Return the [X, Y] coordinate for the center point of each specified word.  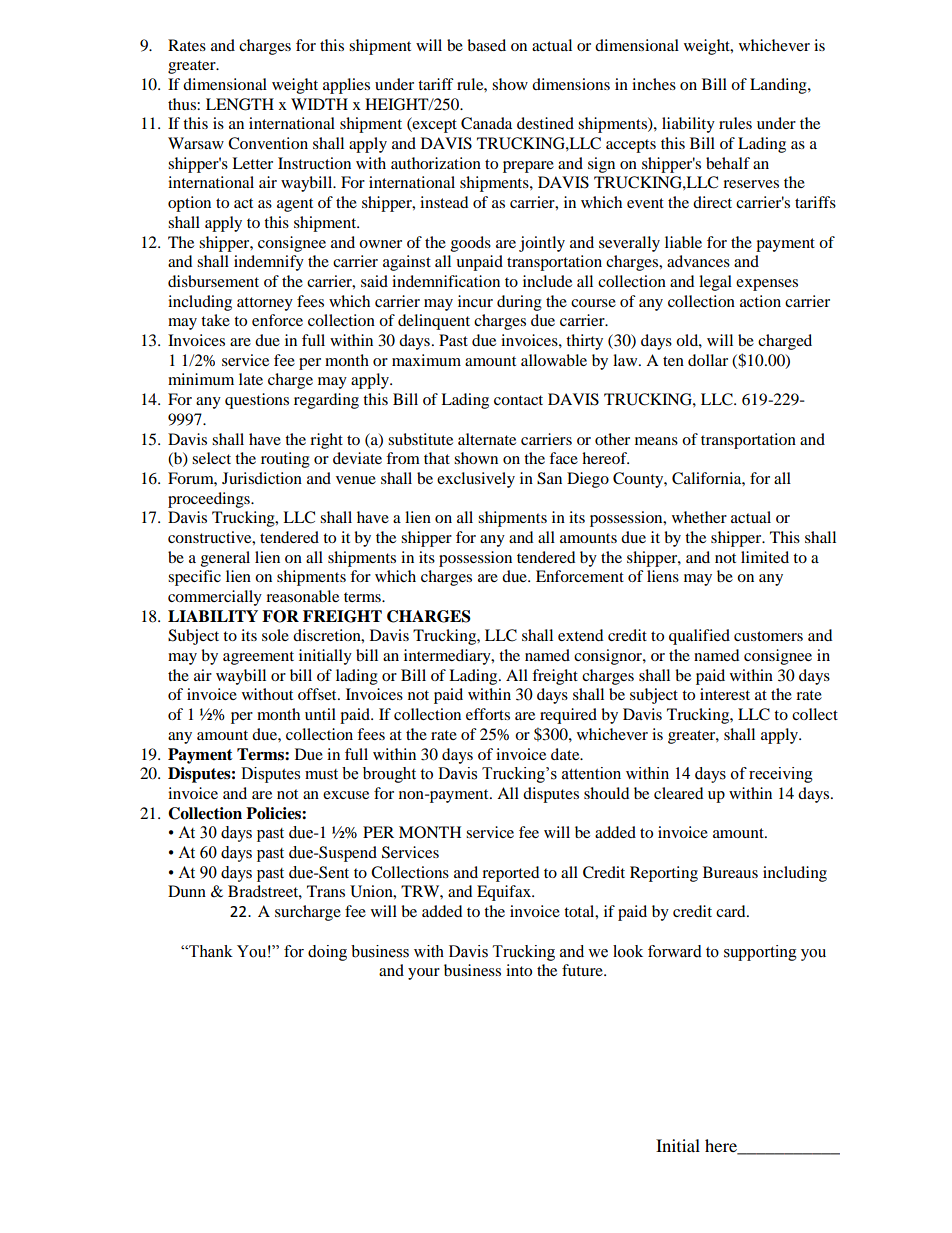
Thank [210, 951]
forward [675, 951]
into [519, 970]
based [486, 45]
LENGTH [240, 104]
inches [654, 84]
